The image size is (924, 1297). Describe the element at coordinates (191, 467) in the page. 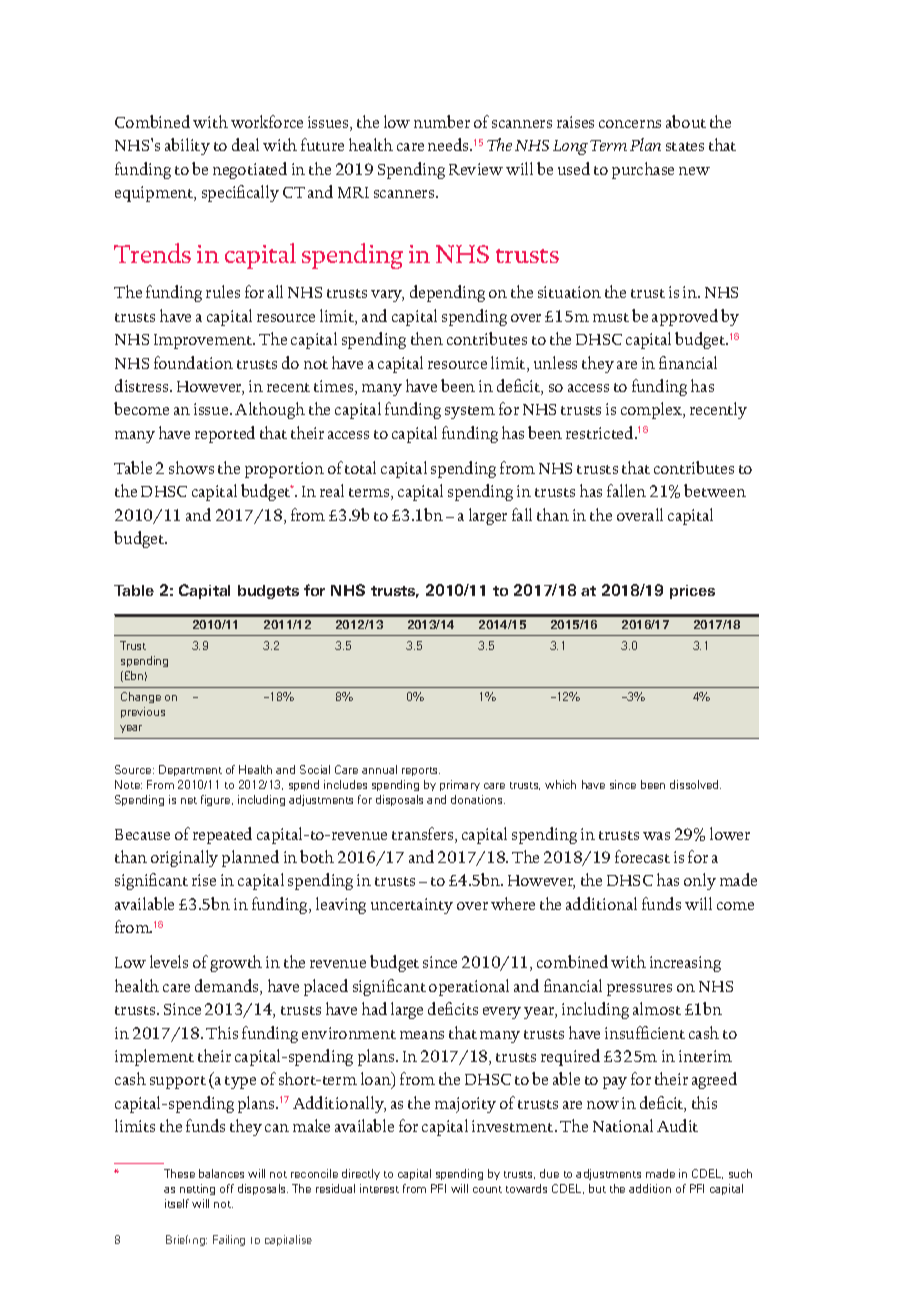

I see `shows` at that location.
